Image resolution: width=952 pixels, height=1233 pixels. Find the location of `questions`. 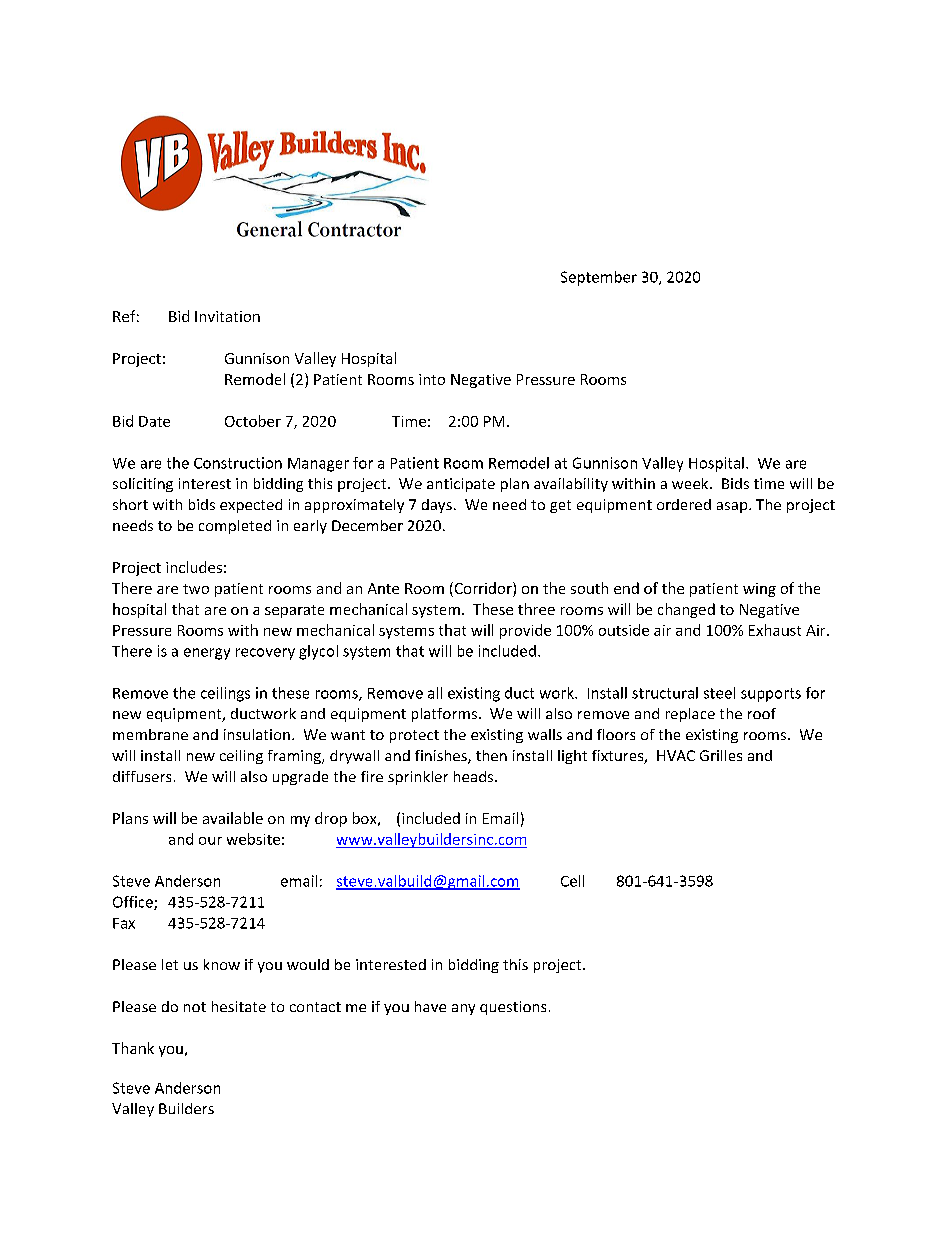

questions is located at coordinates (513, 1008).
